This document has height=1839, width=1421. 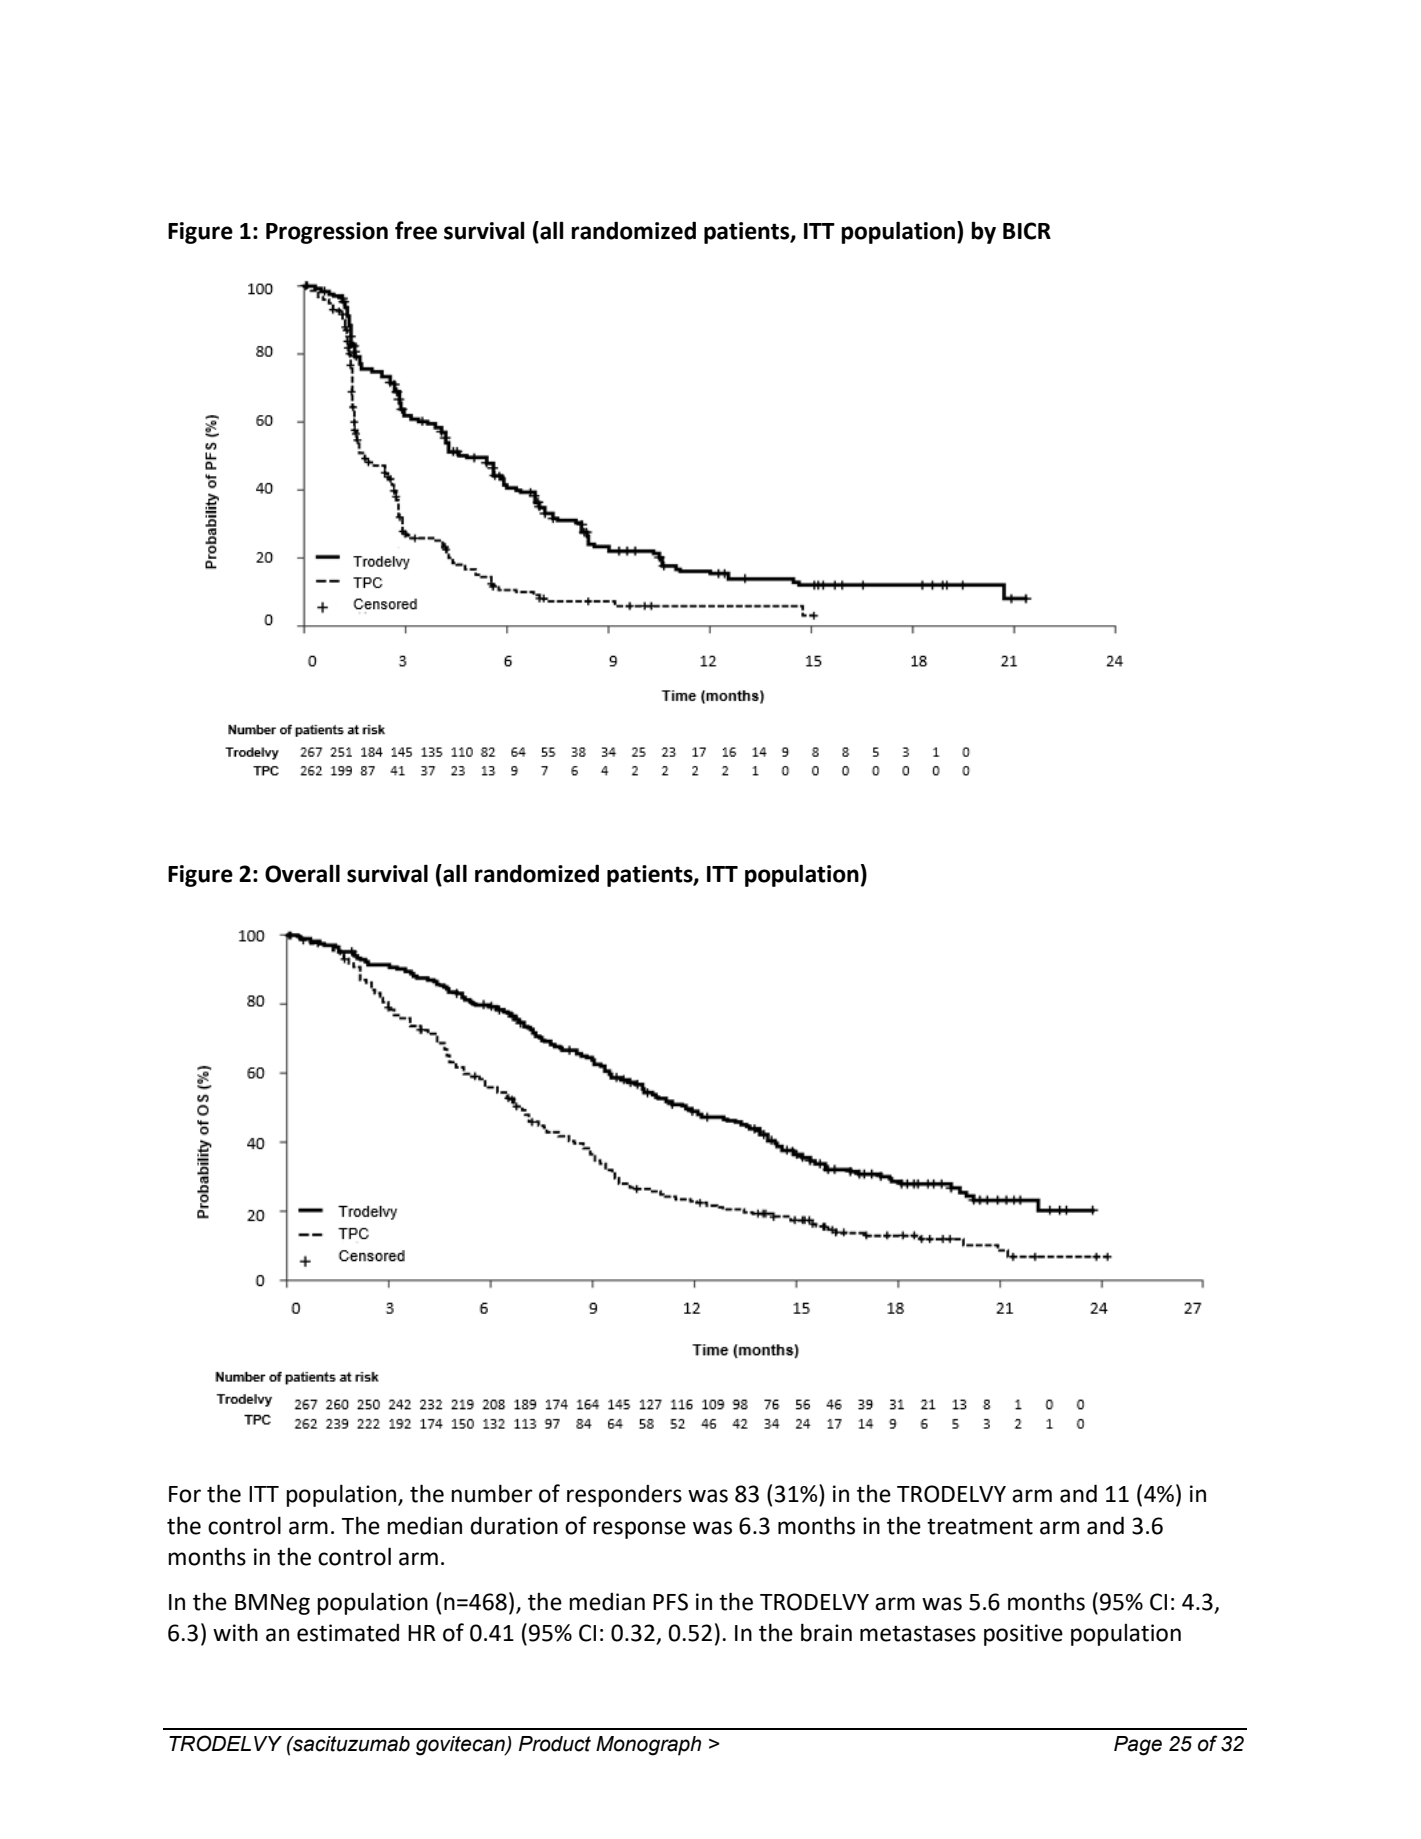 What do you see at coordinates (624, 1495) in the document?
I see `responders` at bounding box center [624, 1495].
